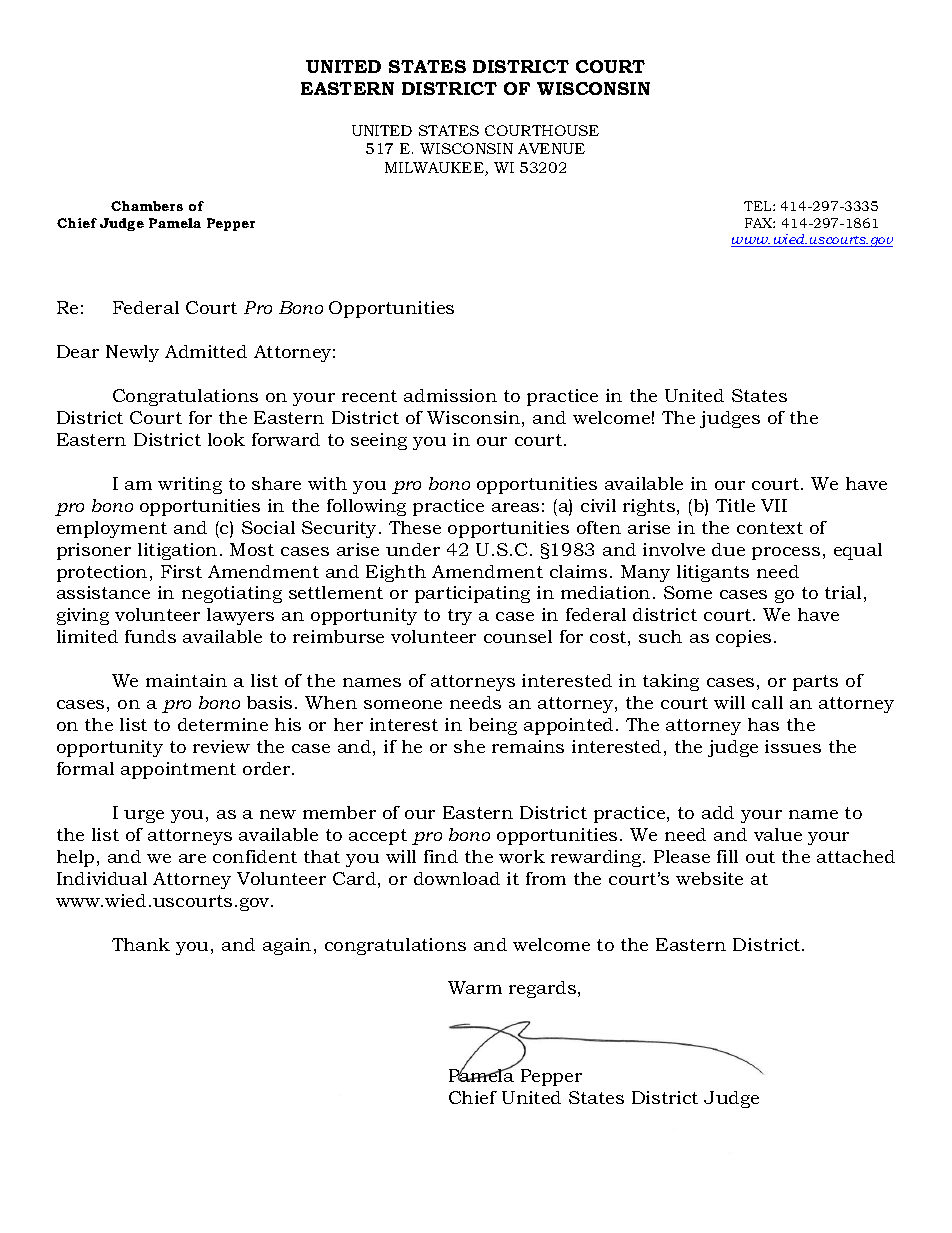 The width and height of the image is (952, 1233). I want to click on Chambers, so click(147, 206).
